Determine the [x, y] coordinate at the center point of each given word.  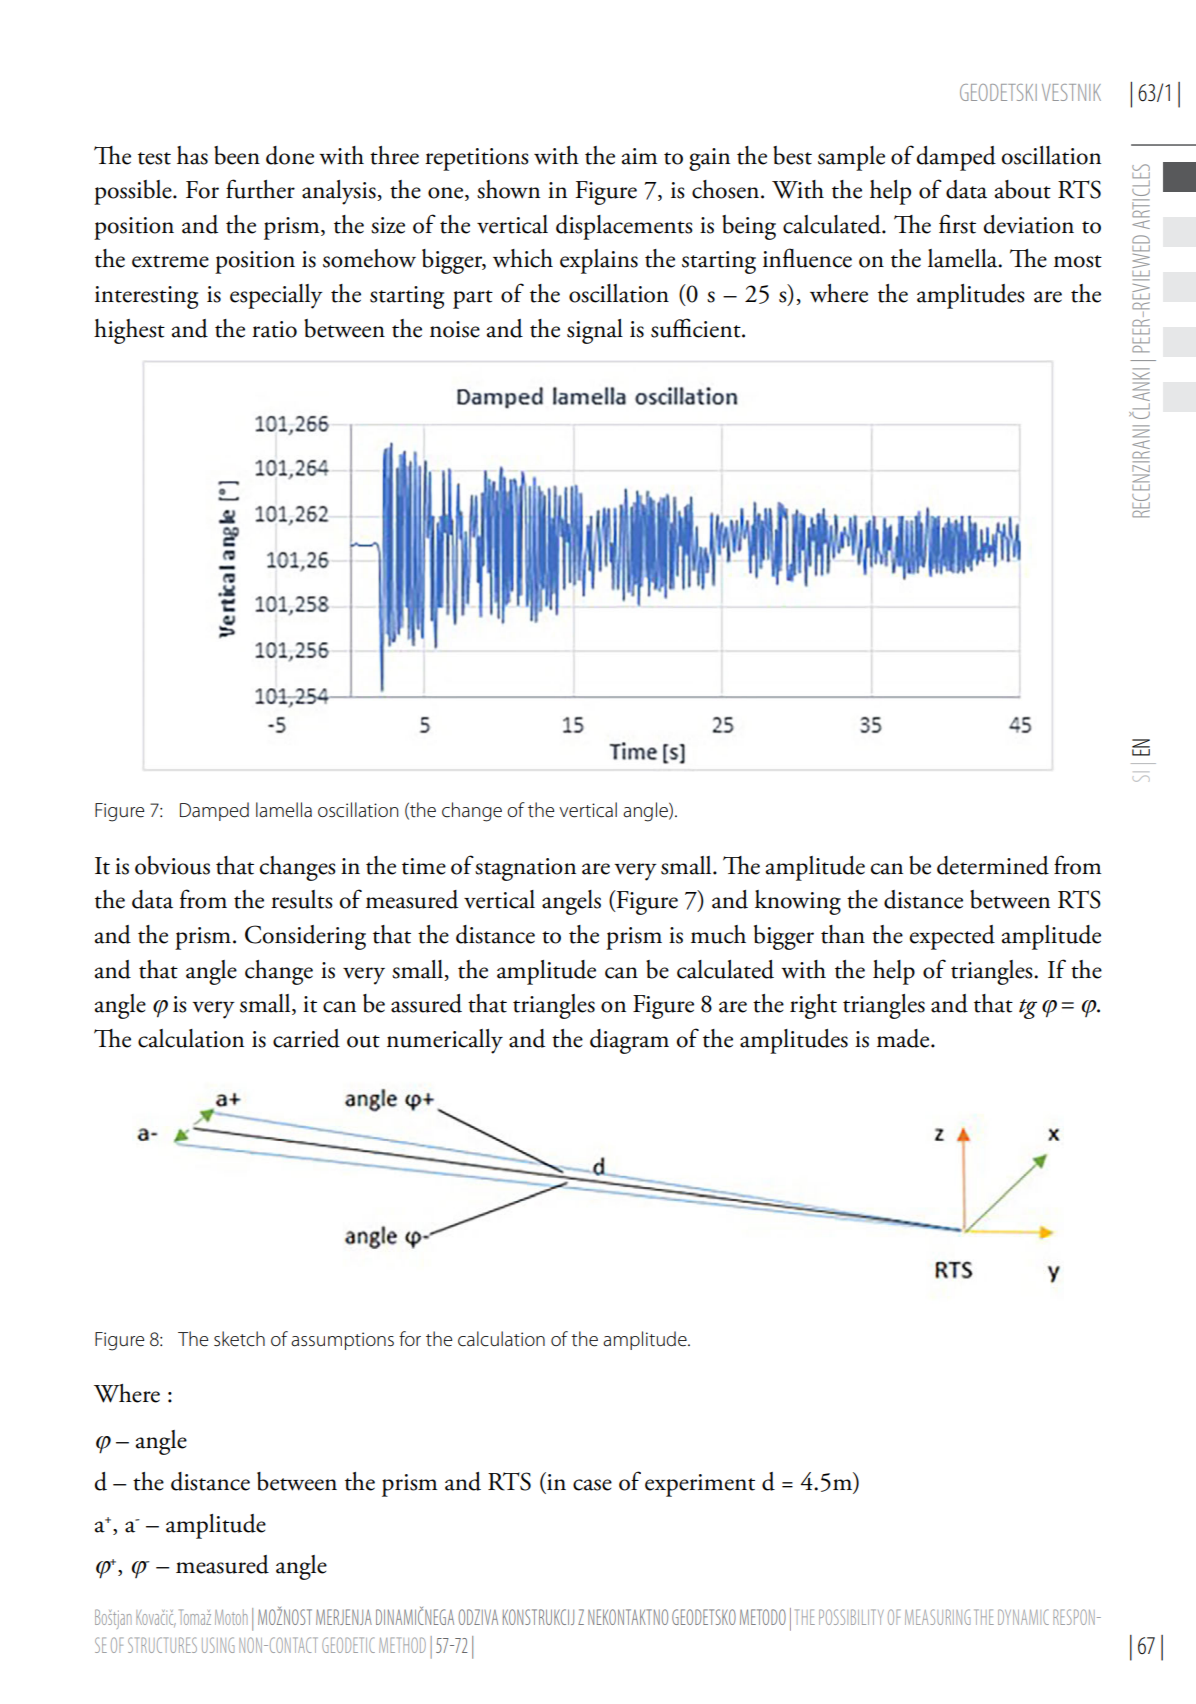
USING [218, 1645]
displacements [624, 227]
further [260, 189]
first [957, 224]
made [904, 1038]
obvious [172, 865]
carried [306, 1038]
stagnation [525, 869]
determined [993, 865]
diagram [629, 1041]
